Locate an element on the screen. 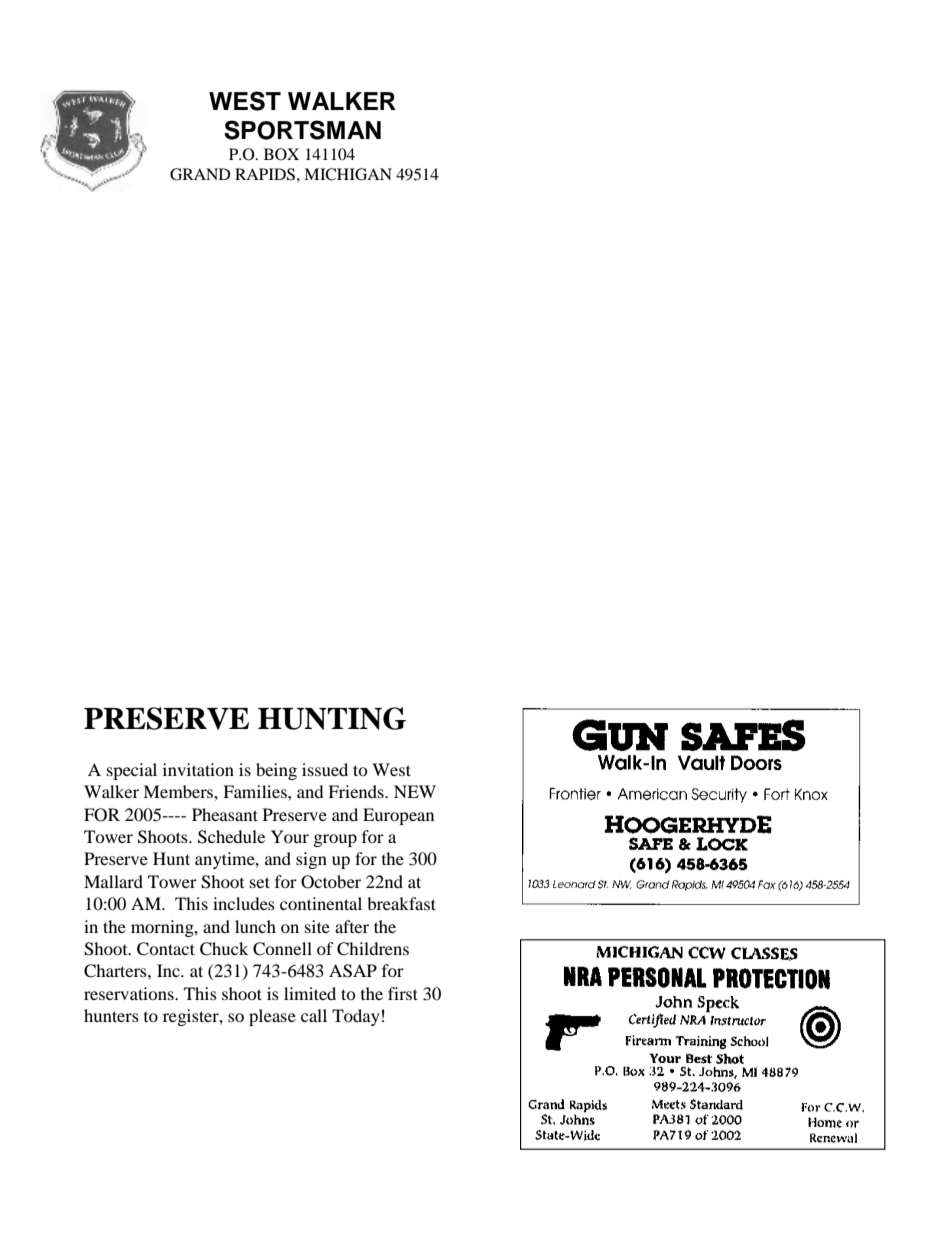  special is located at coordinates (132, 771).
